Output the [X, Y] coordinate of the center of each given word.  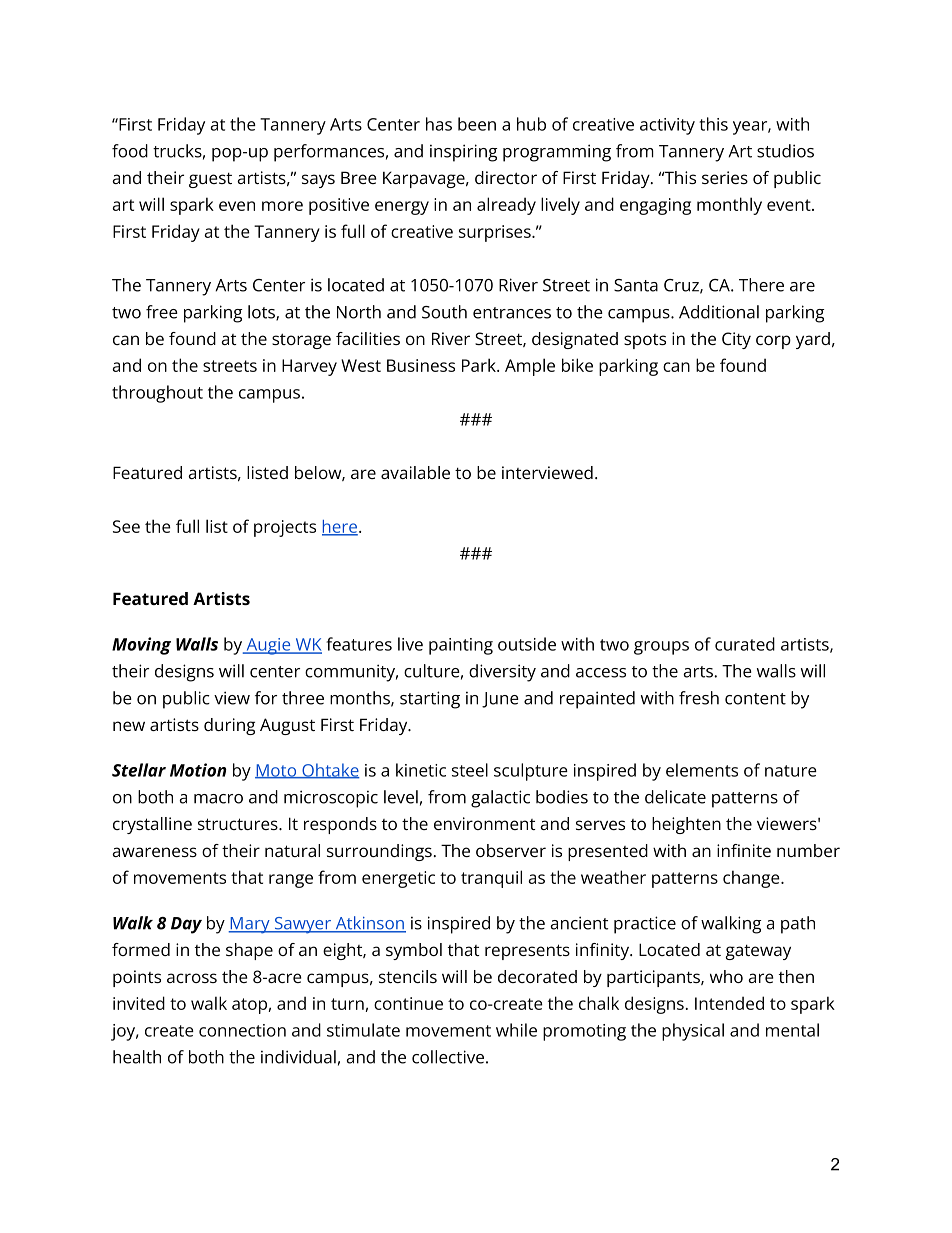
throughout [157, 394]
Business [421, 365]
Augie [268, 646]
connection [242, 1030]
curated [745, 644]
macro [218, 799]
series [725, 177]
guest [210, 180]
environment [485, 823]
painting [461, 646]
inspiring [463, 153]
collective [448, 1057]
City [736, 340]
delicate [675, 797]
